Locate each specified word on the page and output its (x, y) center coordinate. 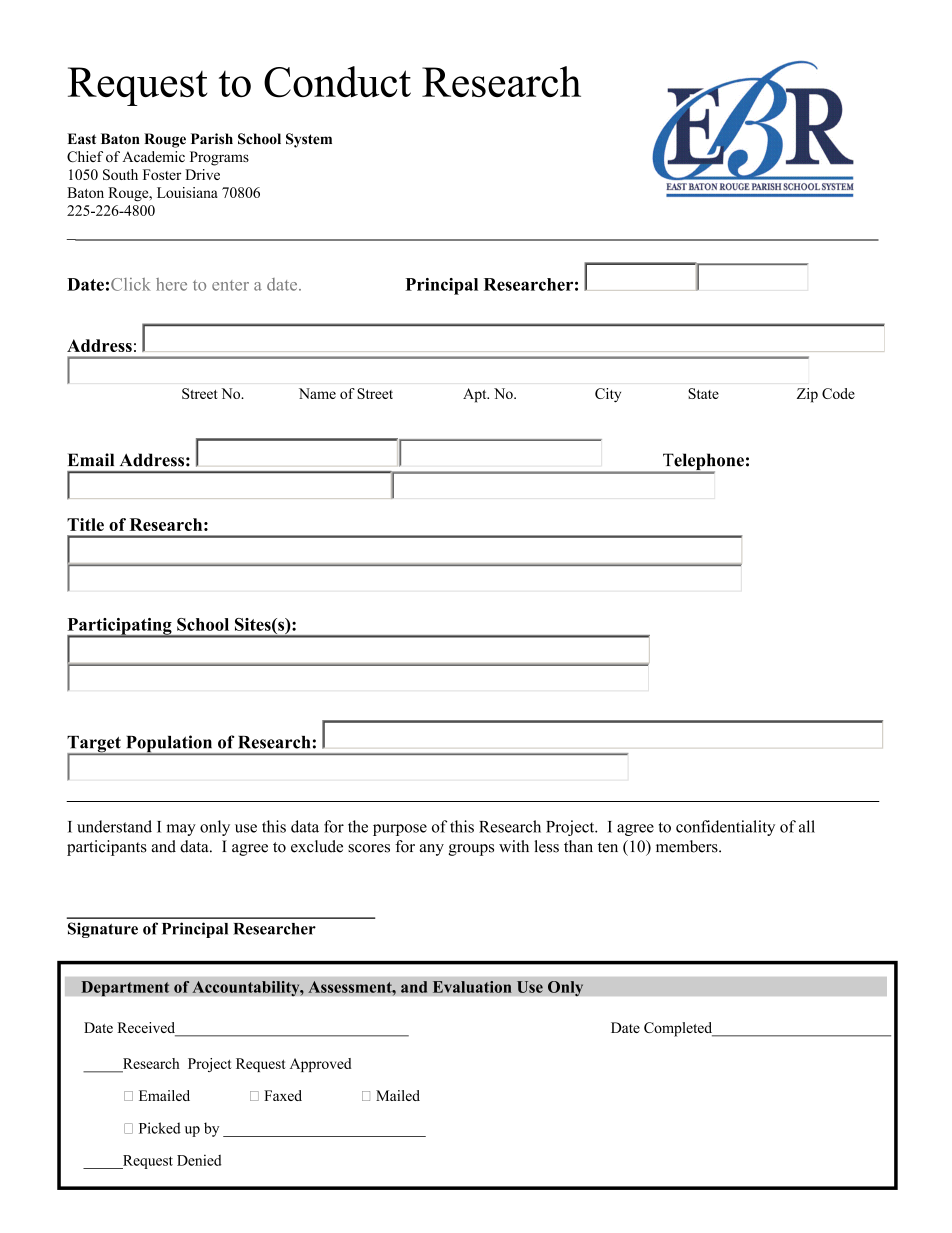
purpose (400, 830)
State (703, 393)
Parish (212, 139)
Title (85, 524)
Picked (160, 1128)
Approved (321, 1065)
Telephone (702, 463)
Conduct (337, 82)
